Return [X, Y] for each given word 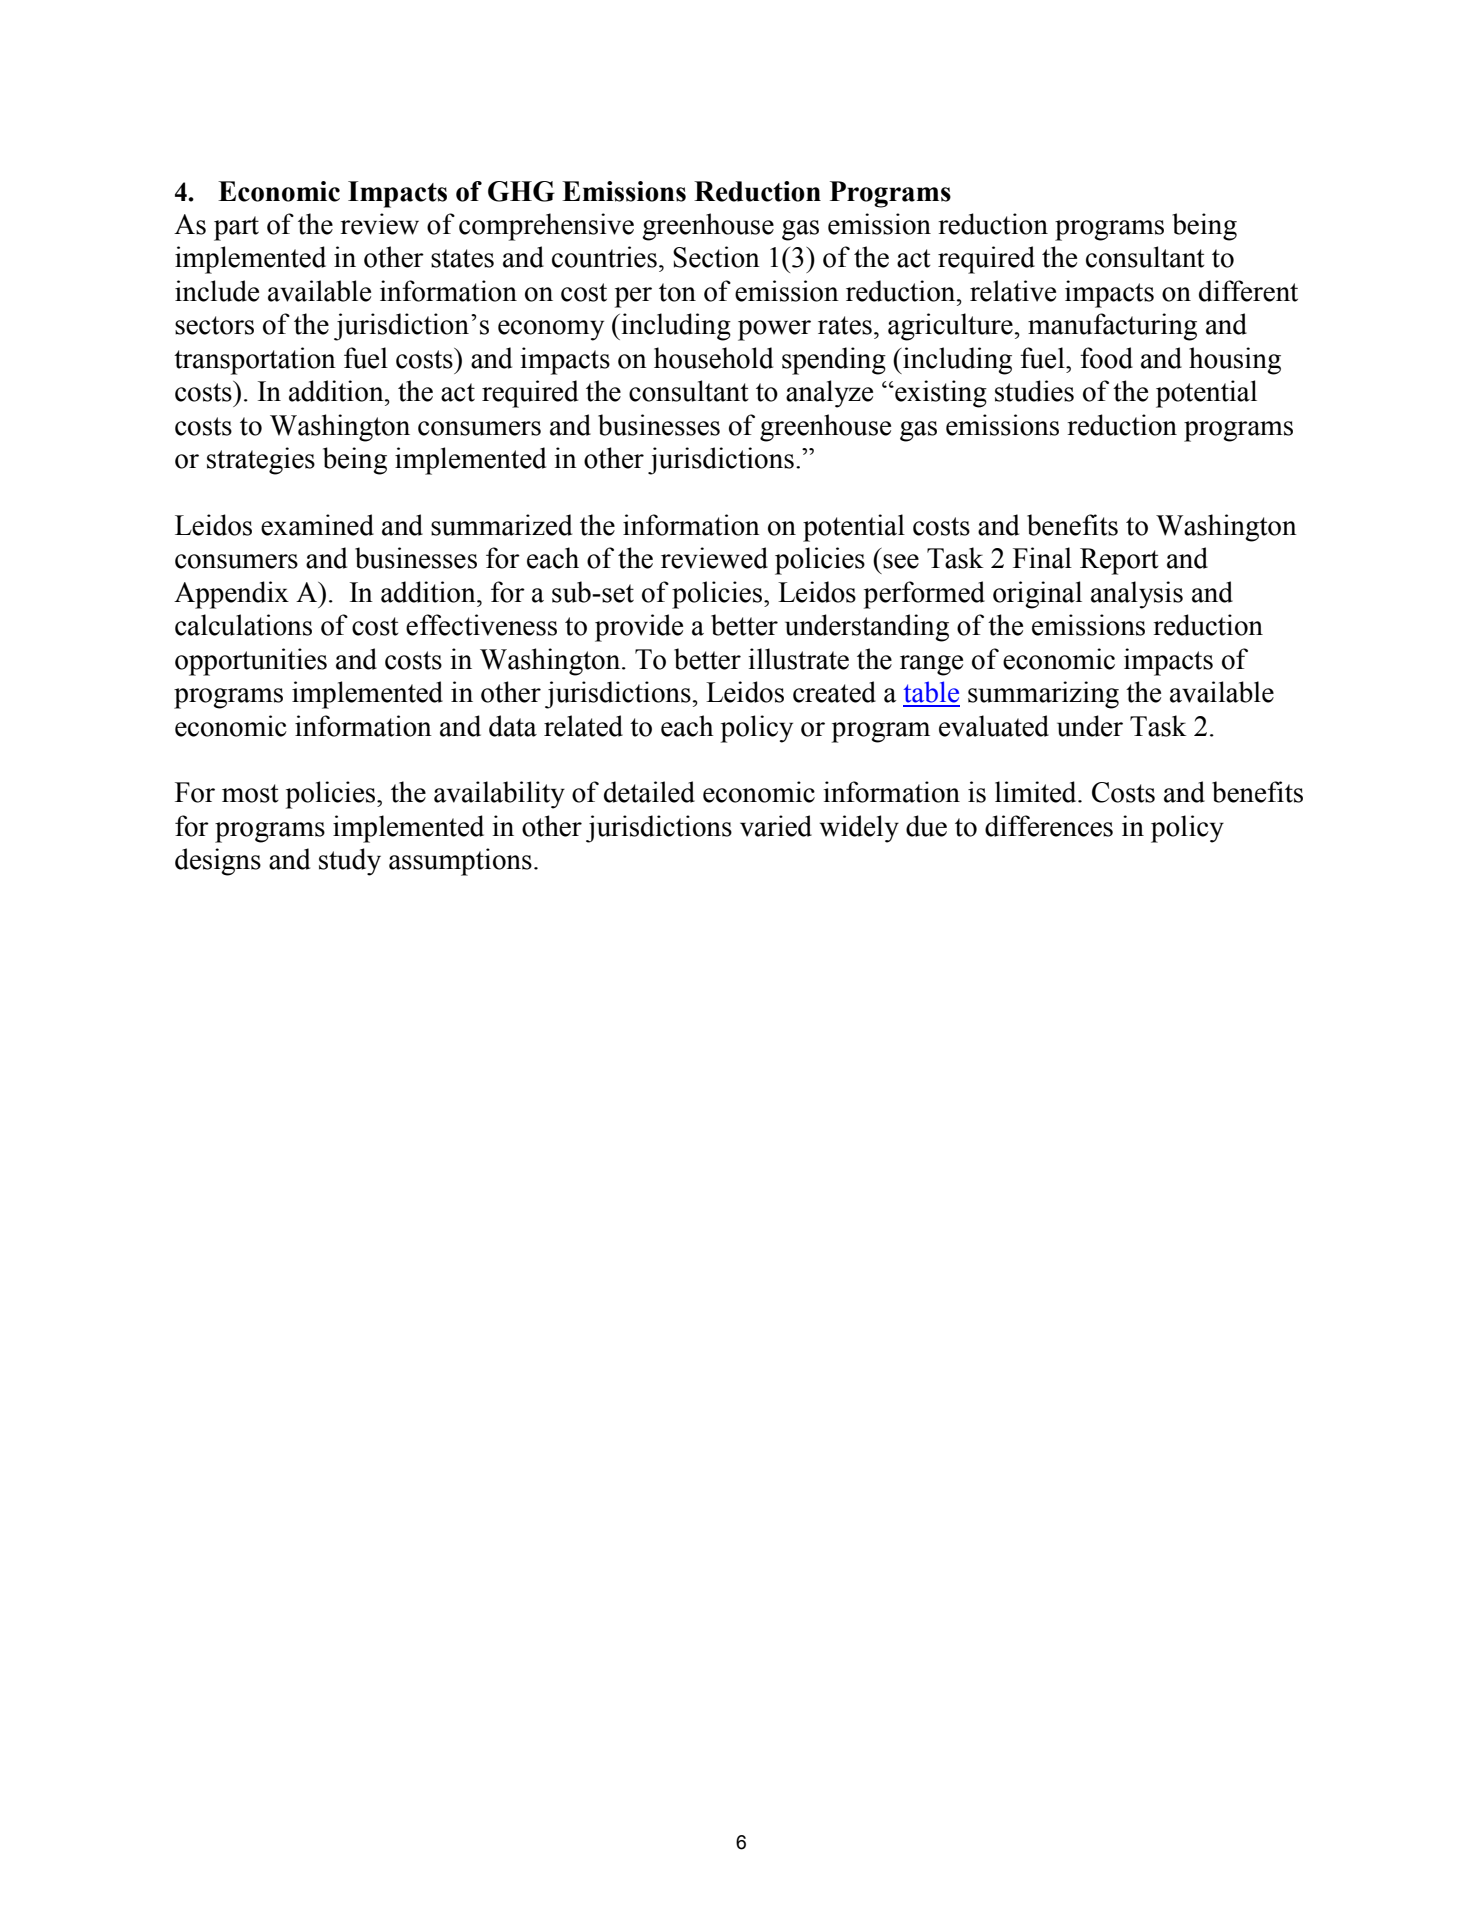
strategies [261, 461]
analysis [1137, 595]
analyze [829, 394]
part [236, 228]
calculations [243, 625]
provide [639, 628]
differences [1049, 826]
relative [1013, 291]
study [350, 862]
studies [1034, 391]
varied [776, 826]
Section [716, 257]
